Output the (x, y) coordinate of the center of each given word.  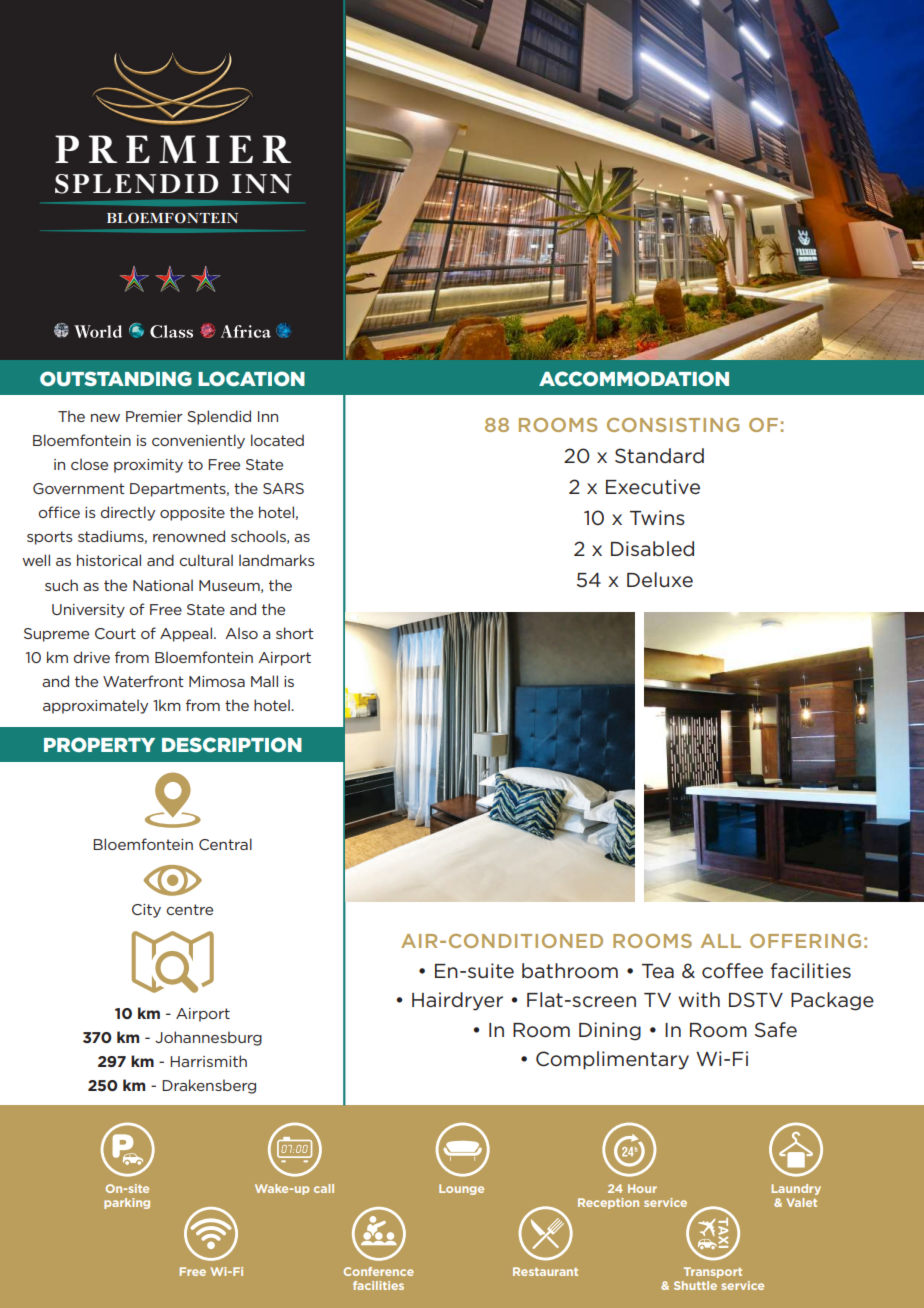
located (277, 440)
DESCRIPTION (232, 744)
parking (127, 1203)
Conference (378, 1271)
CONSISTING (673, 425)
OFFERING (805, 941)
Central (225, 844)
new (105, 418)
